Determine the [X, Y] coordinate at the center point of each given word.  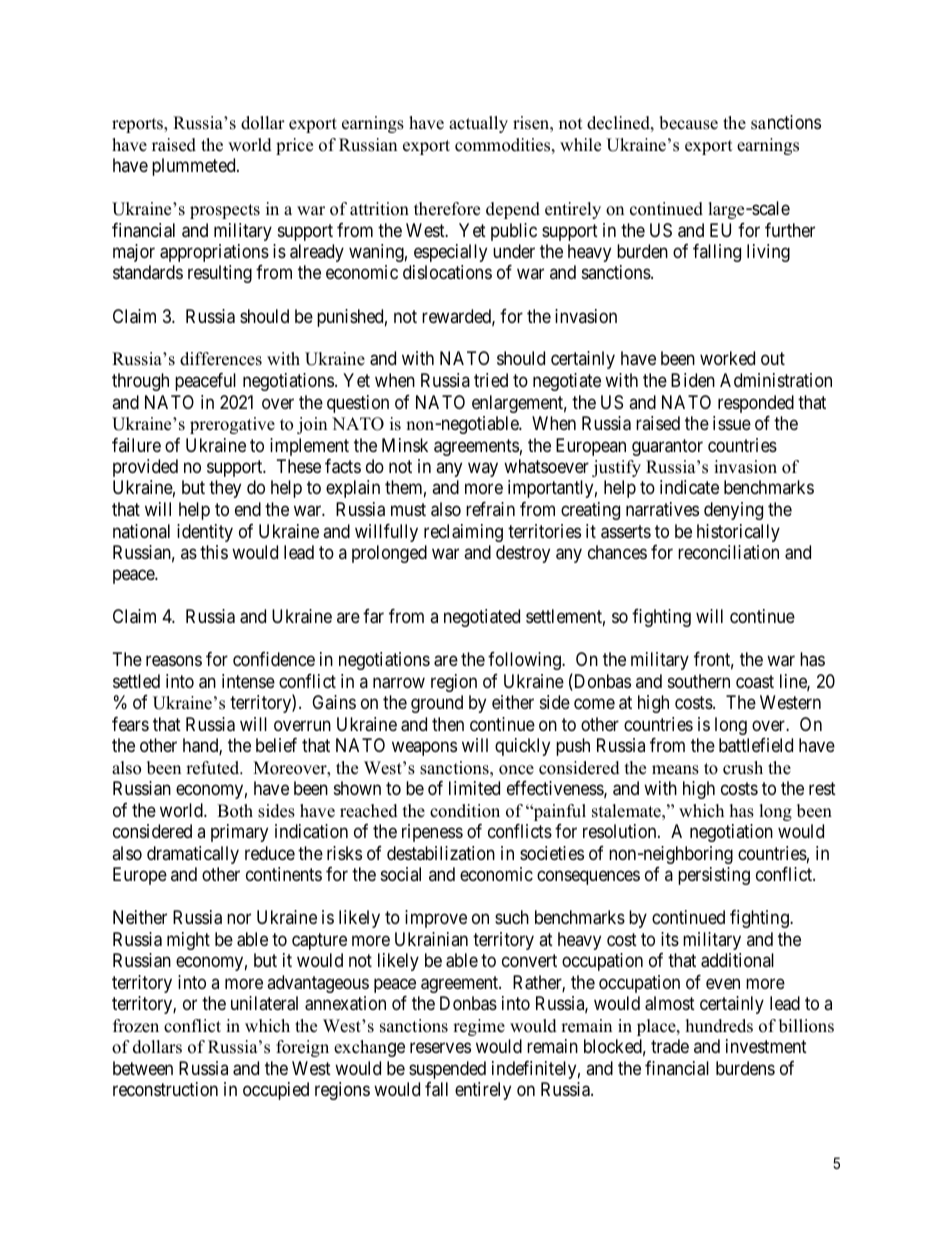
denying [733, 511]
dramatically [193, 855]
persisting [714, 876]
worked [727, 358]
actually [478, 124]
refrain [490, 509]
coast [755, 681]
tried [491, 380]
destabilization [441, 853]
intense [248, 681]
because [688, 123]
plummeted [195, 167]
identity [205, 533]
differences [221, 359]
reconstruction [165, 1089]
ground [437, 704]
